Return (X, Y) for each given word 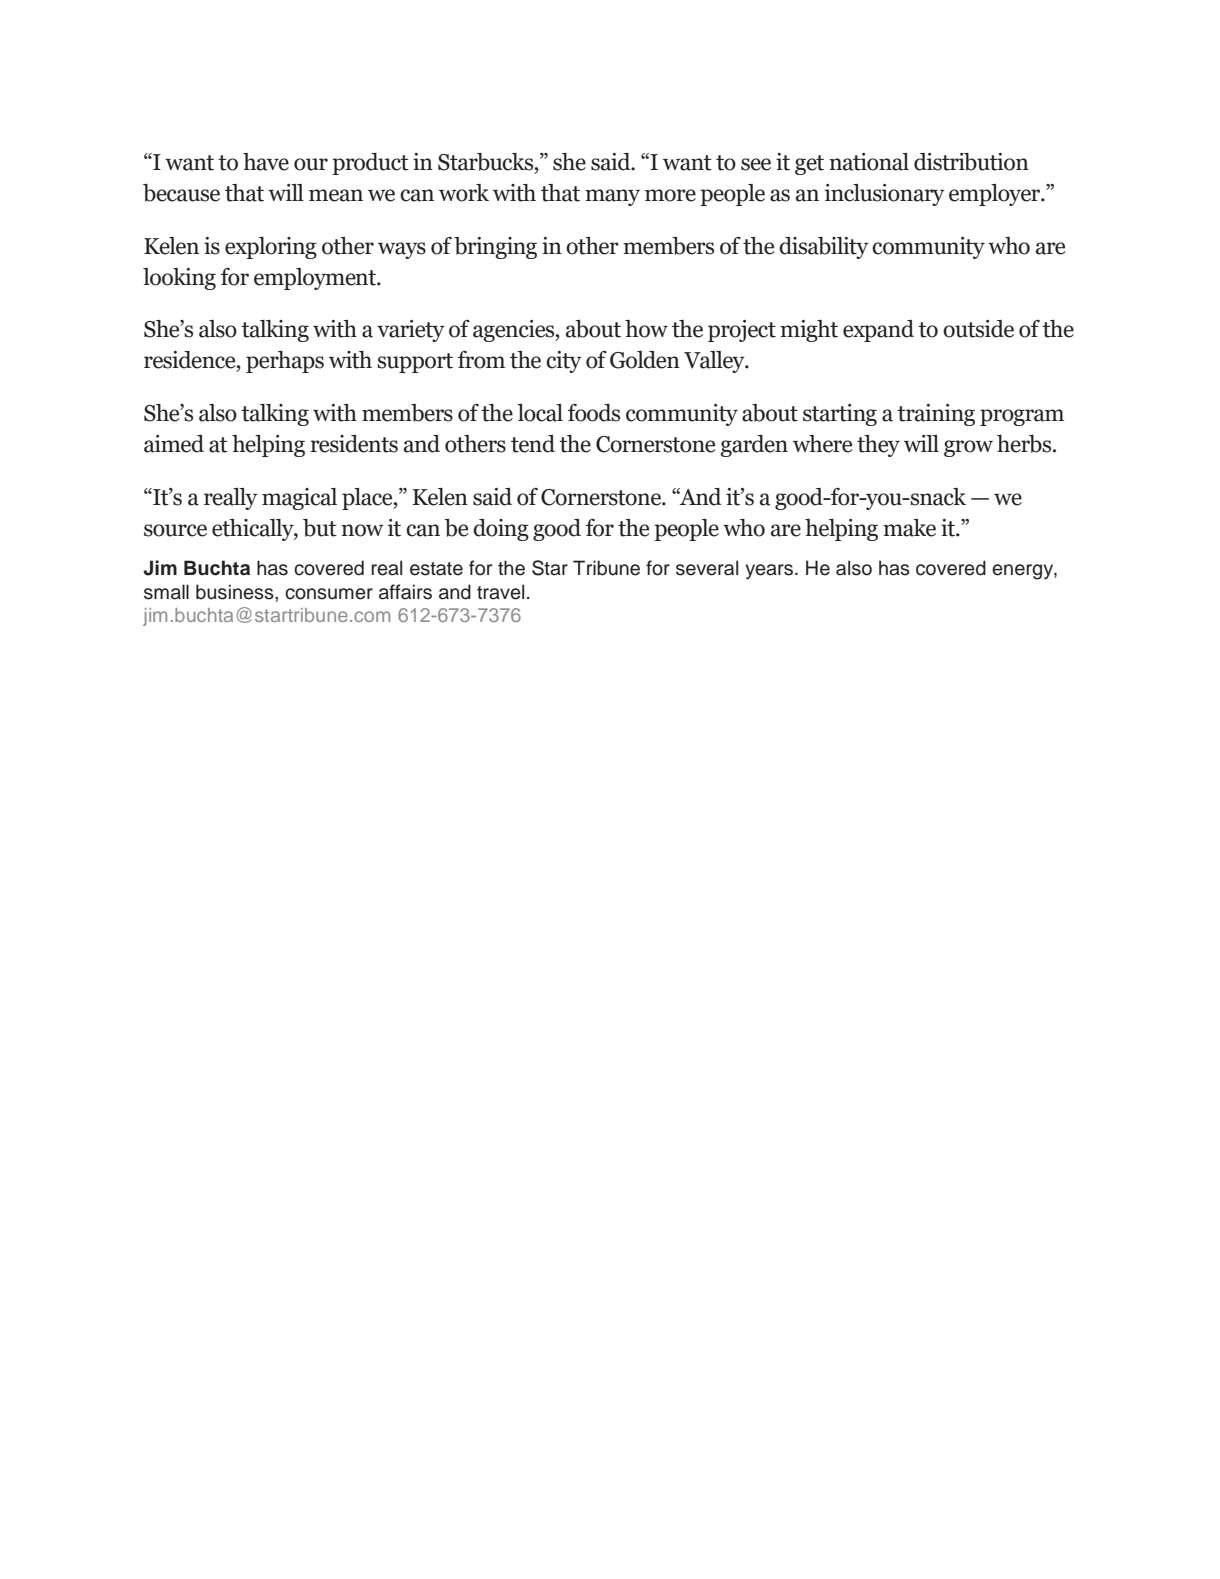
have (266, 162)
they (878, 446)
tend (533, 444)
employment (316, 279)
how (646, 329)
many (612, 197)
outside (978, 329)
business (236, 592)
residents (354, 444)
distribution (971, 162)
